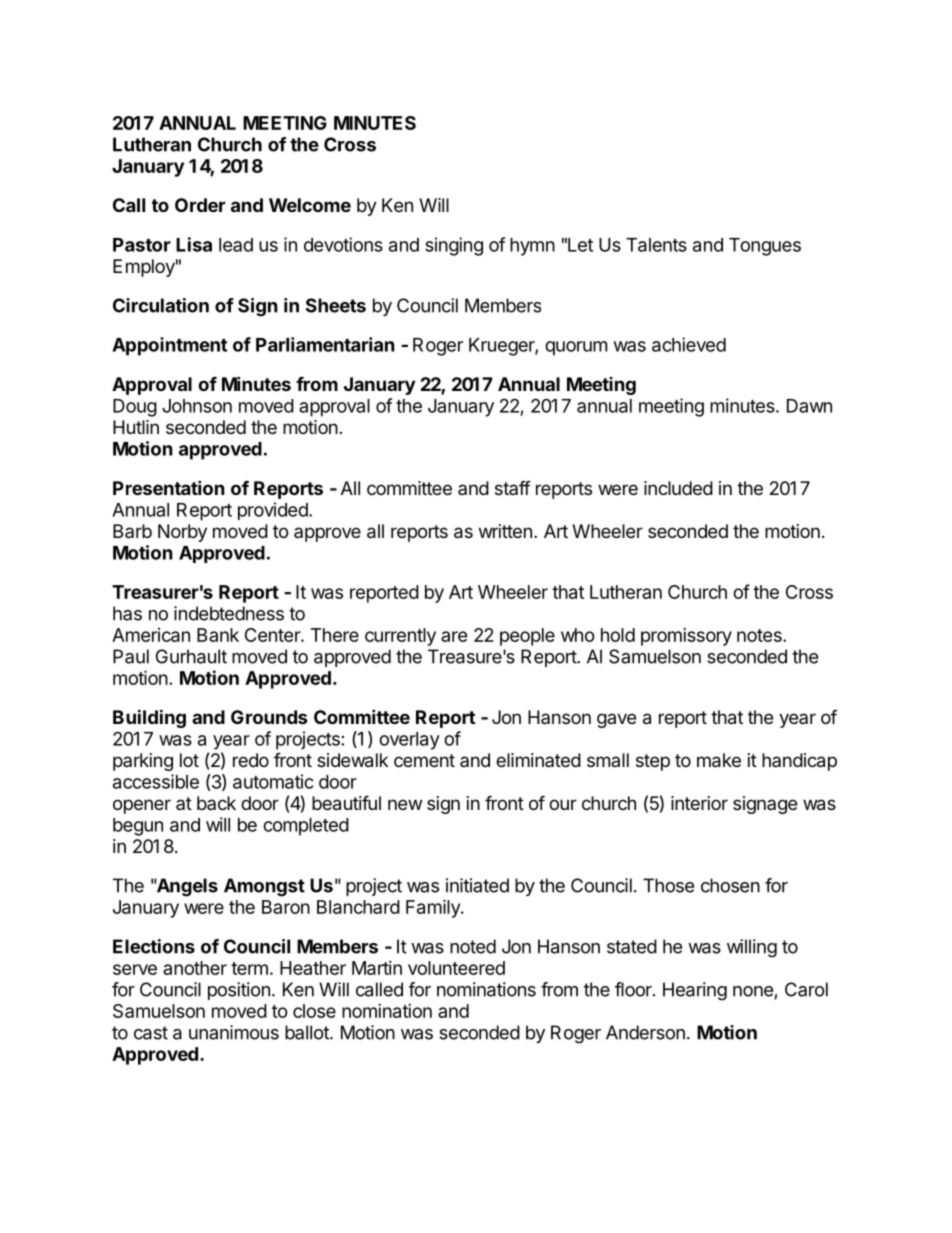 The height and width of the document is (1233, 952). What do you see at coordinates (760, 635) in the document?
I see `notes` at bounding box center [760, 635].
